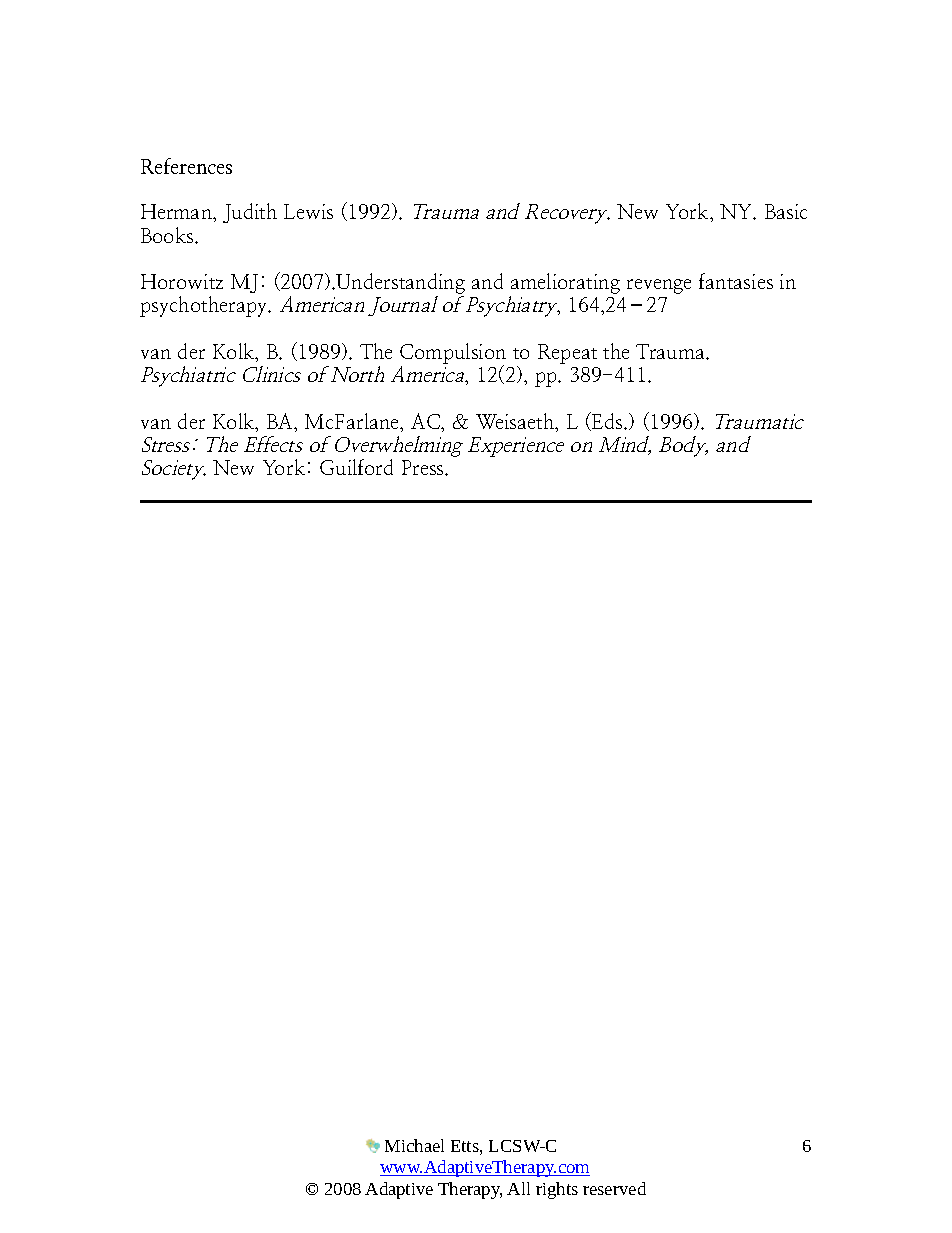 The width and height of the screenshot is (952, 1233). I want to click on rights, so click(557, 1190).
